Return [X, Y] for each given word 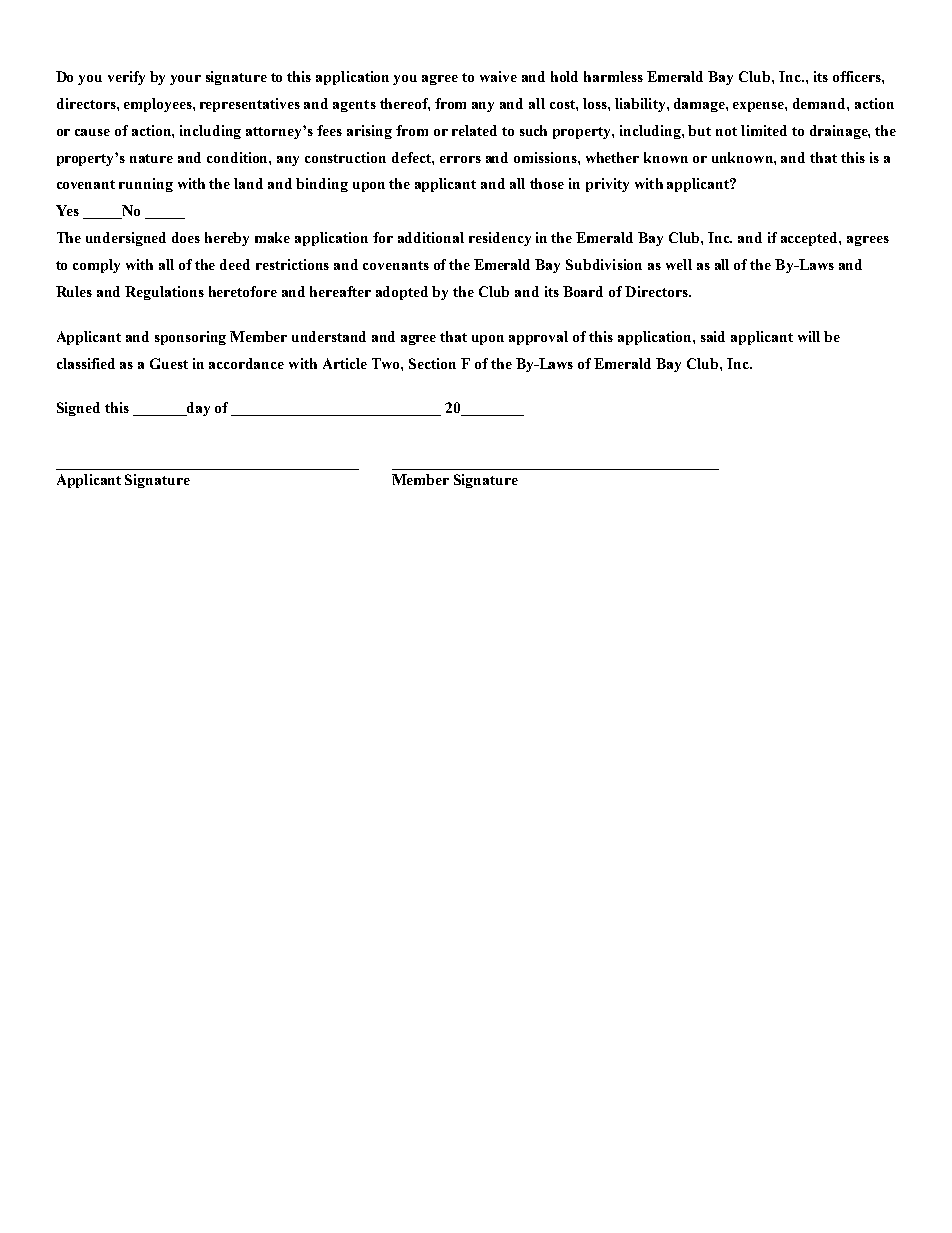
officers [858, 76]
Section [432, 363]
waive [498, 76]
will [809, 336]
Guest [169, 363]
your [185, 80]
